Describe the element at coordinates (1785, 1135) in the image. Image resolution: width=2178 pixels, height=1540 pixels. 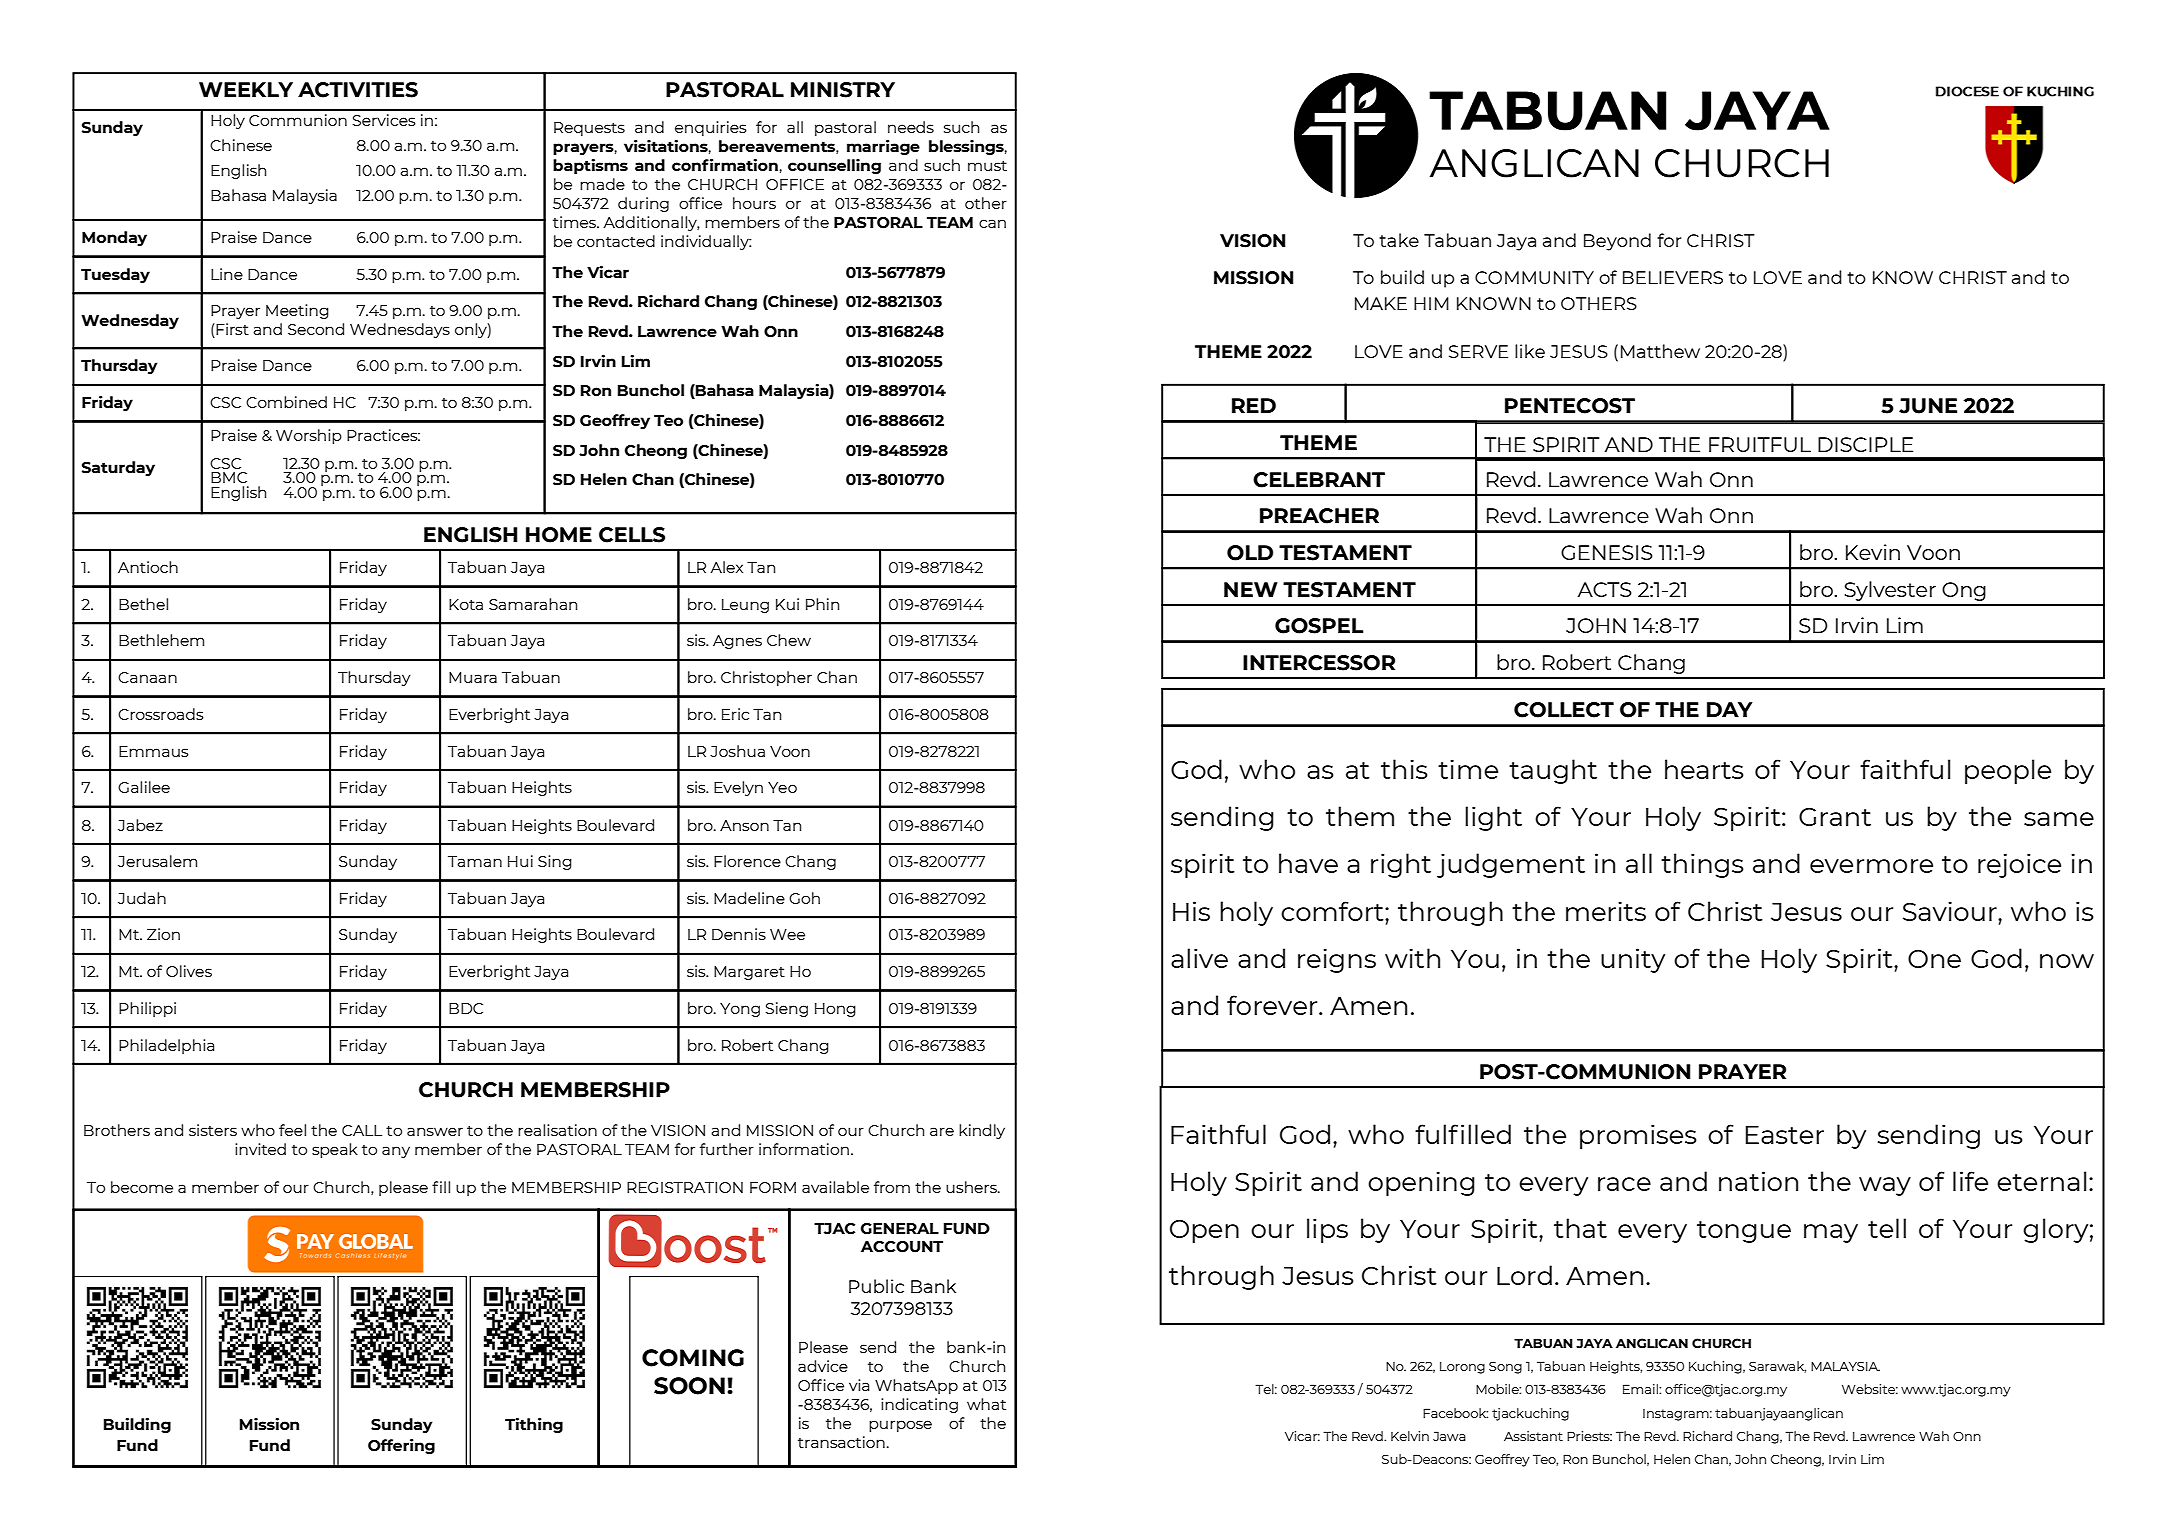
I see `Easter` at that location.
